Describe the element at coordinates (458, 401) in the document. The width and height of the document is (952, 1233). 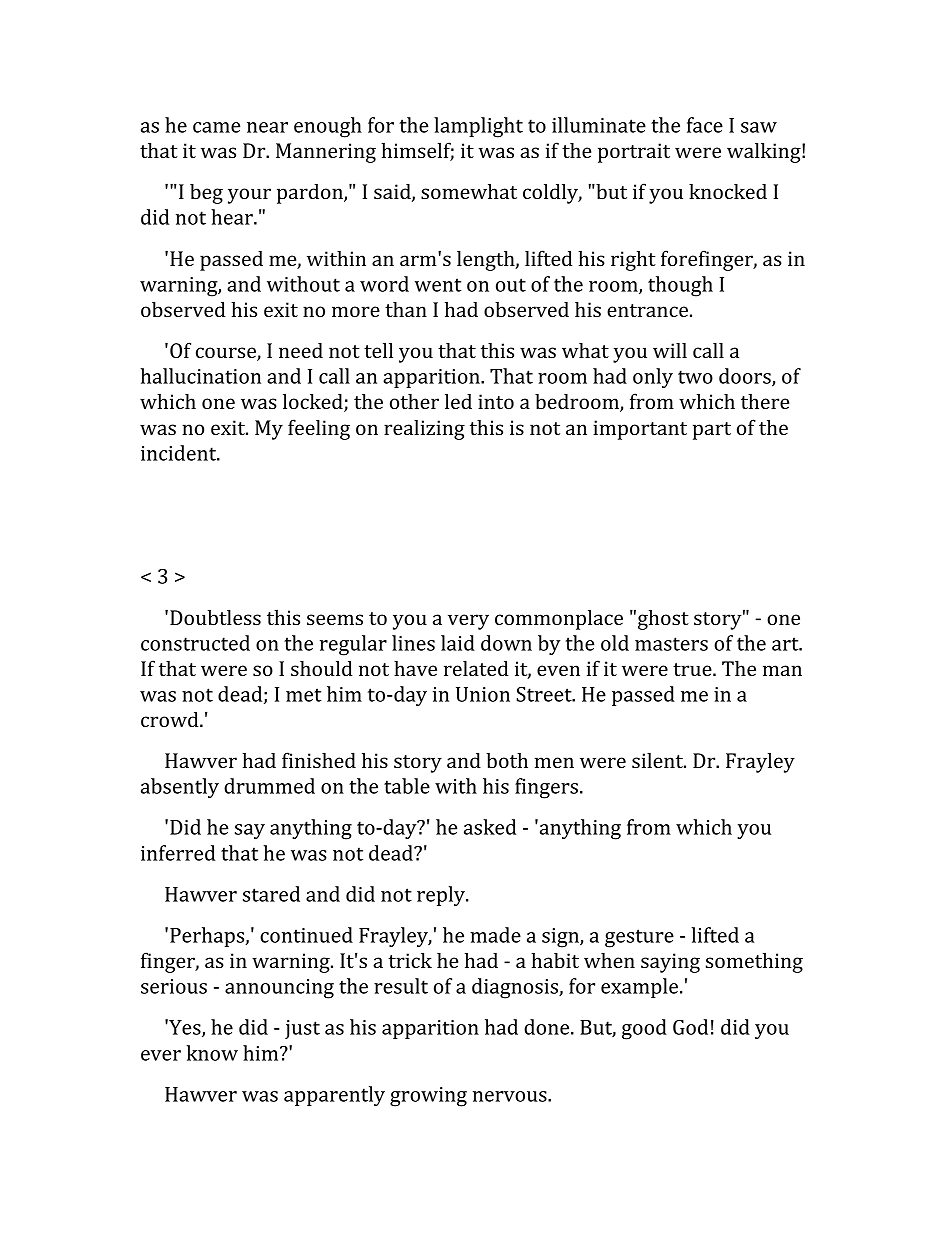
I see `led` at that location.
